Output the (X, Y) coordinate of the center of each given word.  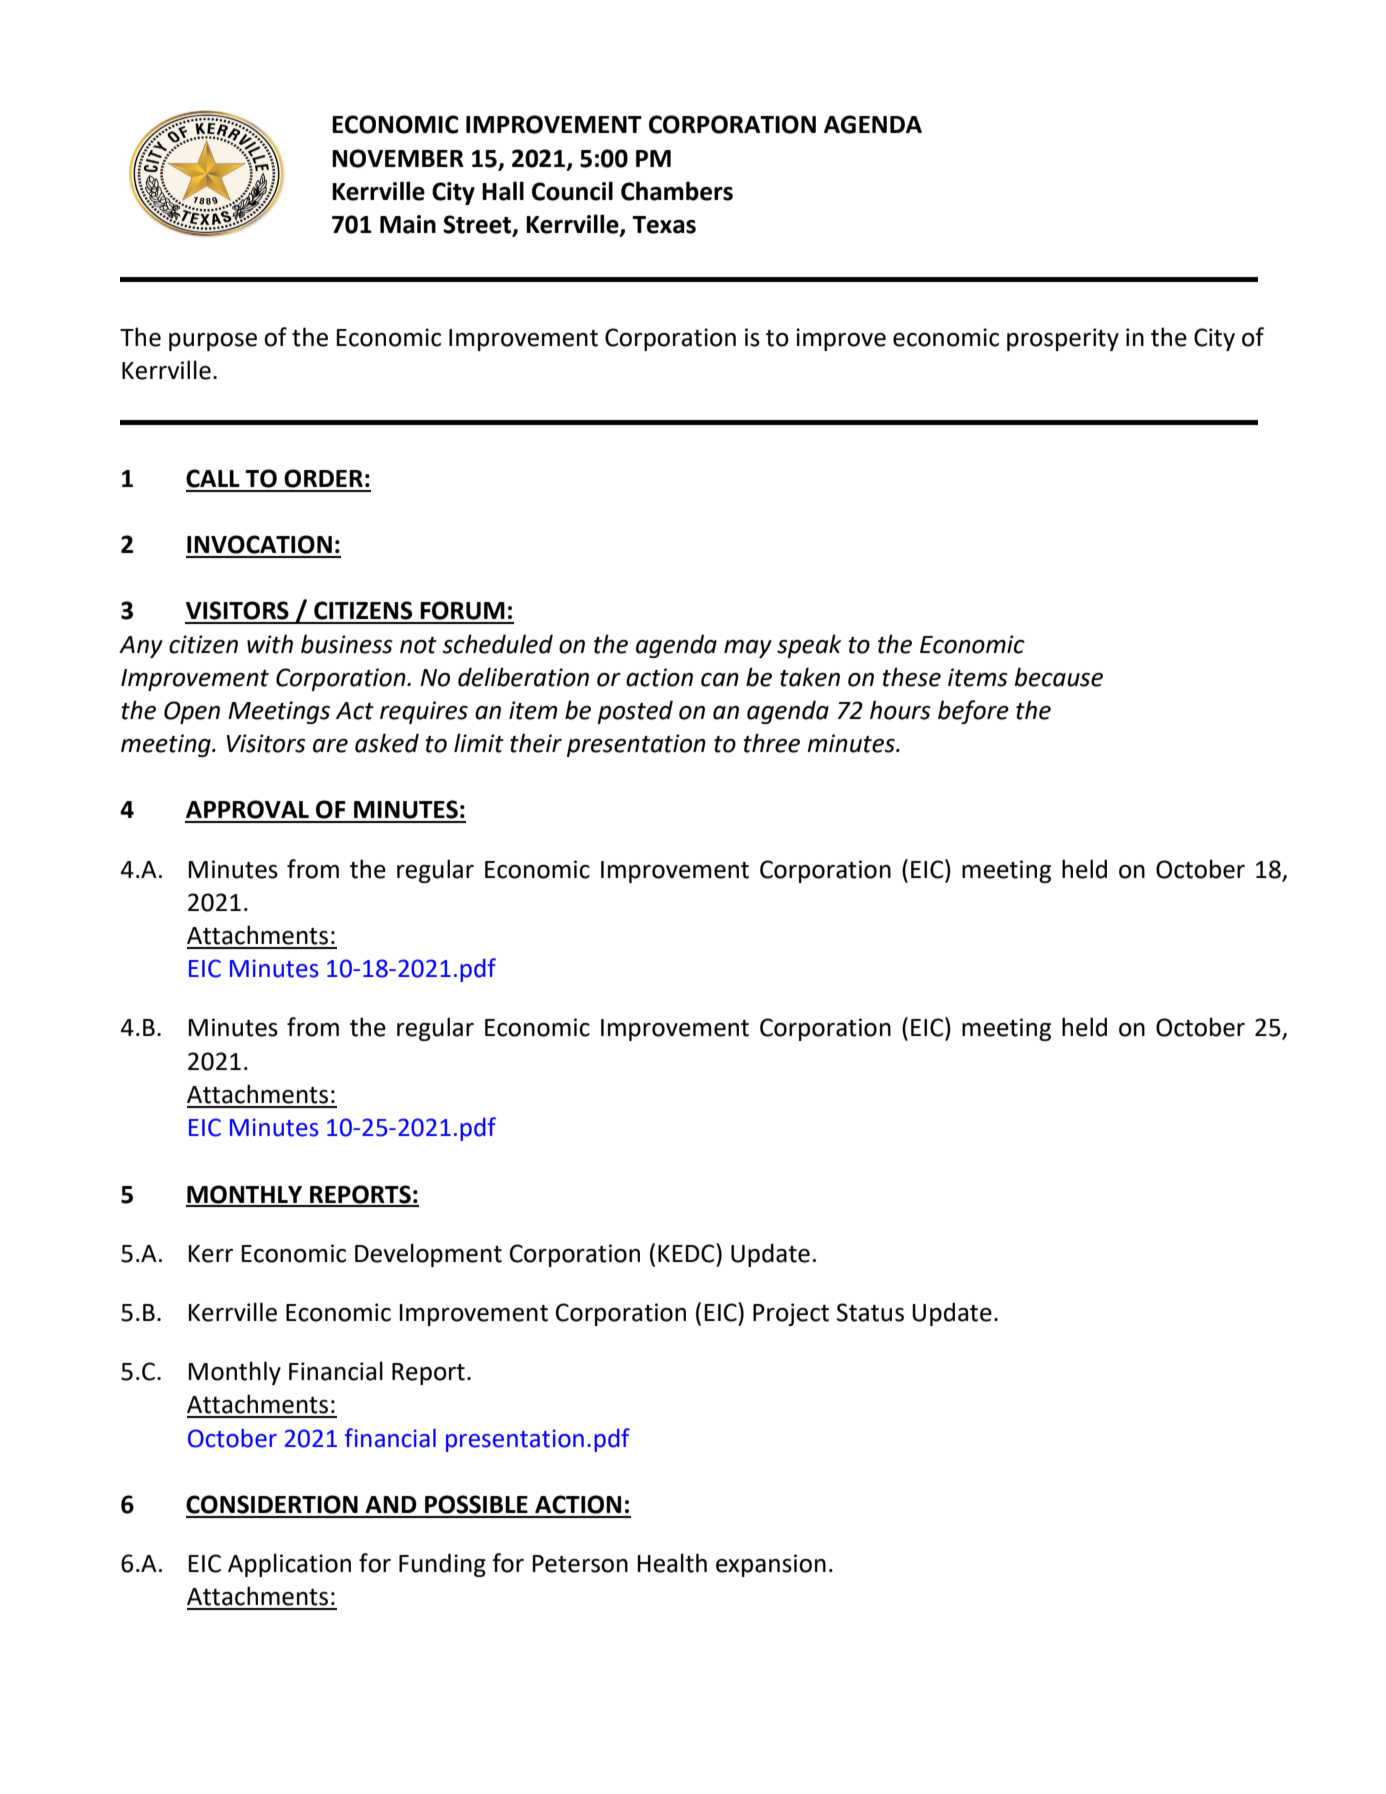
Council (572, 191)
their (536, 743)
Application (289, 1565)
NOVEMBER (398, 158)
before (973, 712)
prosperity (1063, 339)
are (330, 746)
